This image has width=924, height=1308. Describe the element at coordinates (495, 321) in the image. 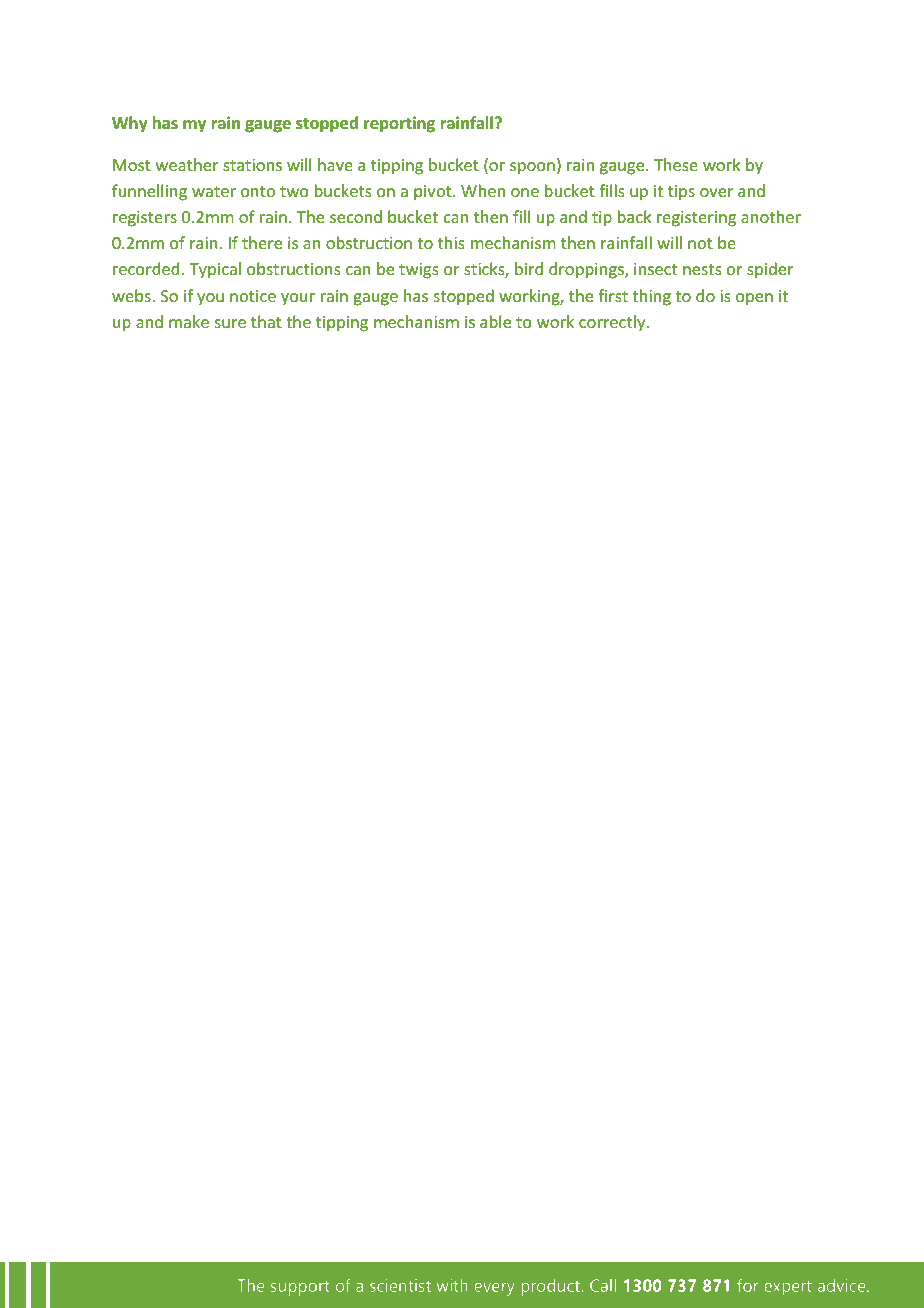

I see `able` at that location.
